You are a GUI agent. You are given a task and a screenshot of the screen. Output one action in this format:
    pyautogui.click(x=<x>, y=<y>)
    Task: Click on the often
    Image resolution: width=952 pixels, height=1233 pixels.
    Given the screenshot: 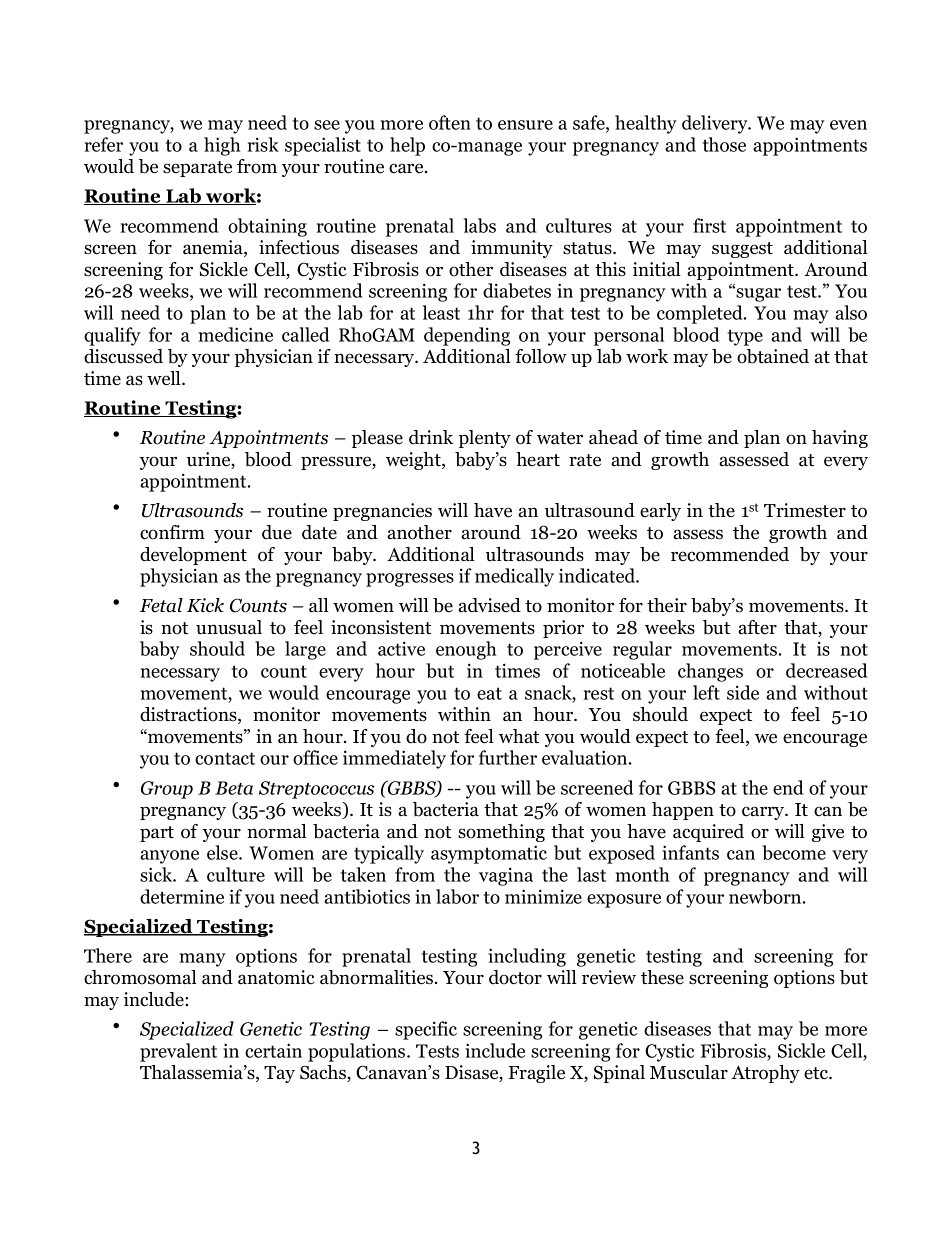 What is the action you would take?
    pyautogui.click(x=450, y=122)
